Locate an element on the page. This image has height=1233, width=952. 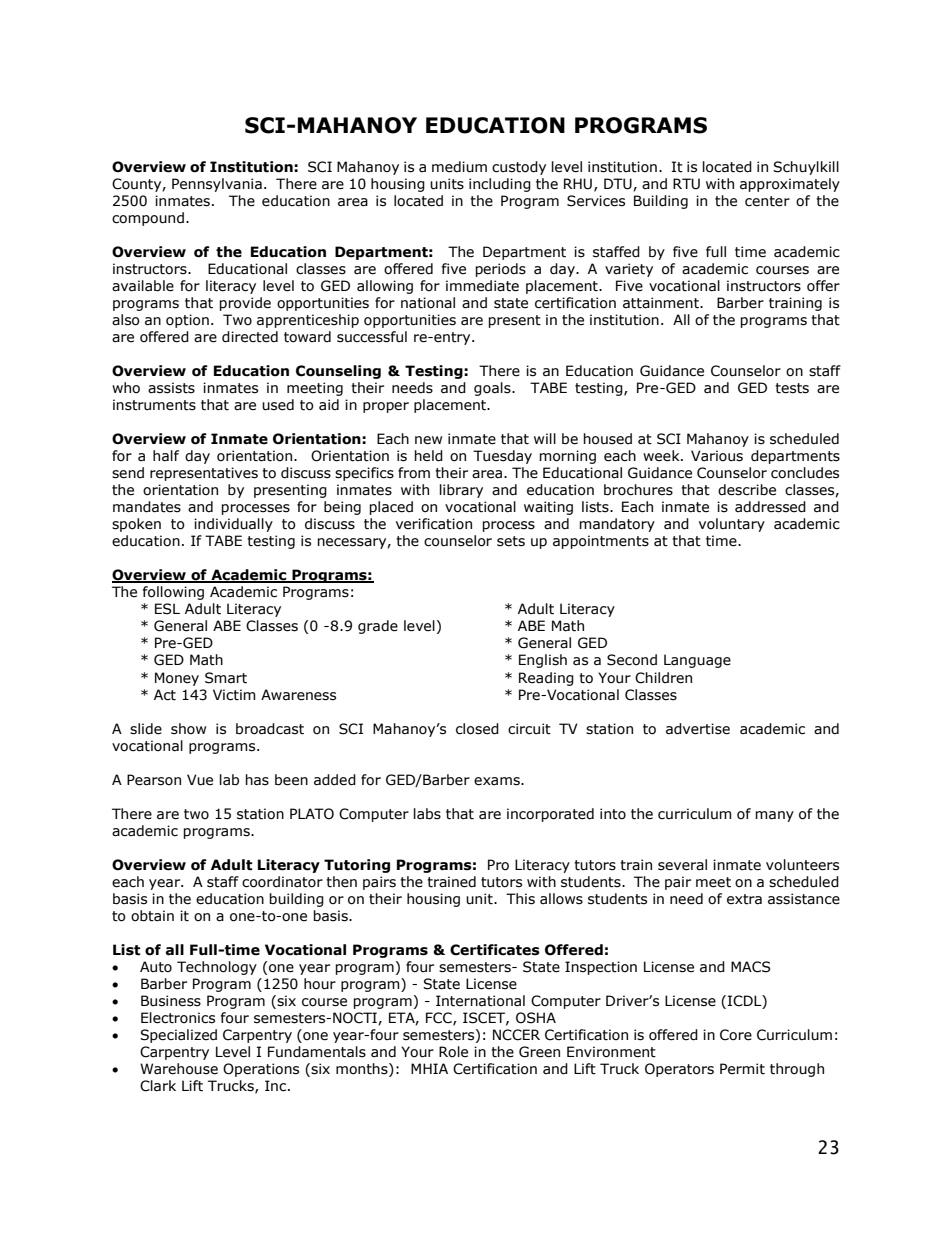
including is located at coordinates (500, 185).
